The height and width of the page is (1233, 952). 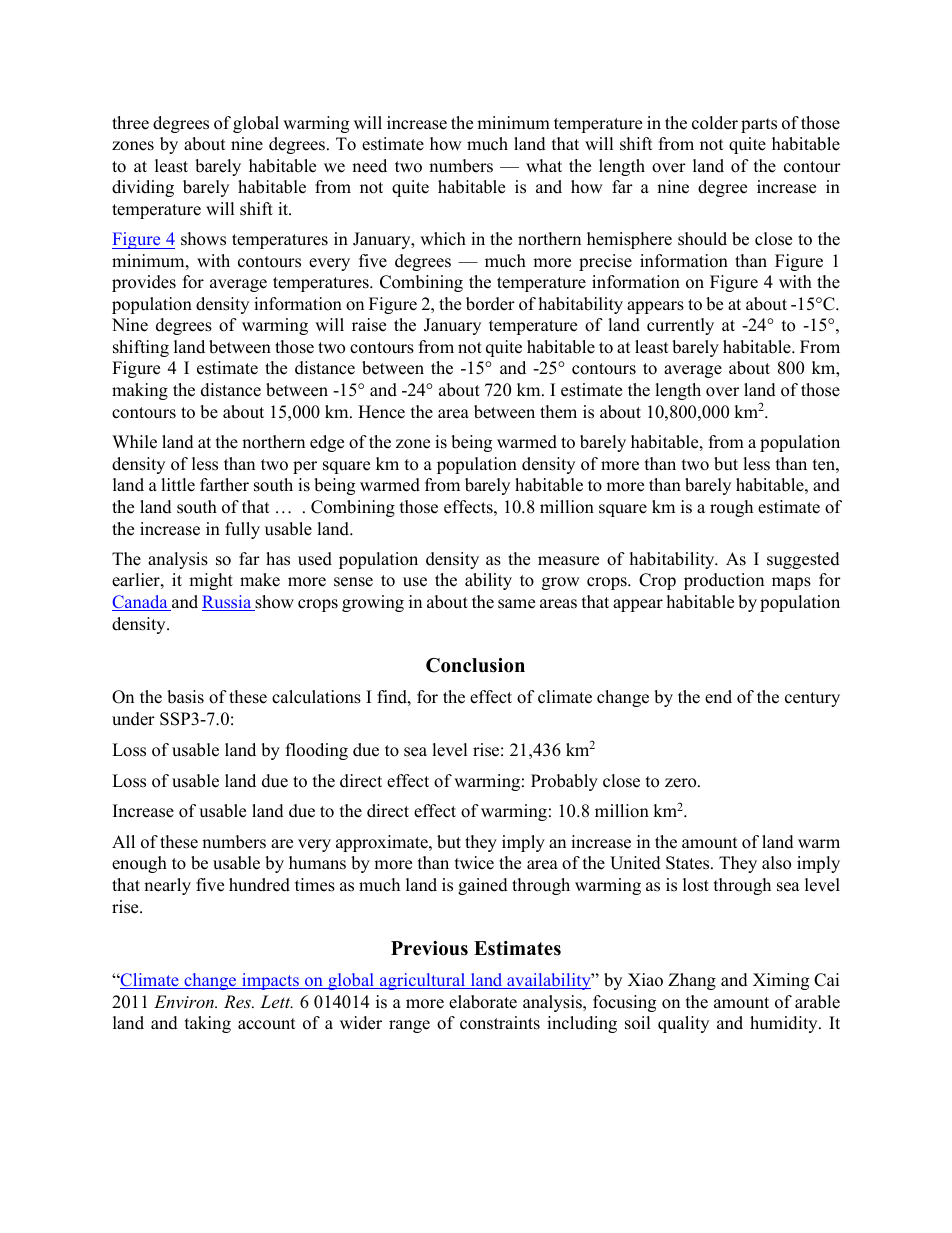 I want to click on parts, so click(x=759, y=125).
